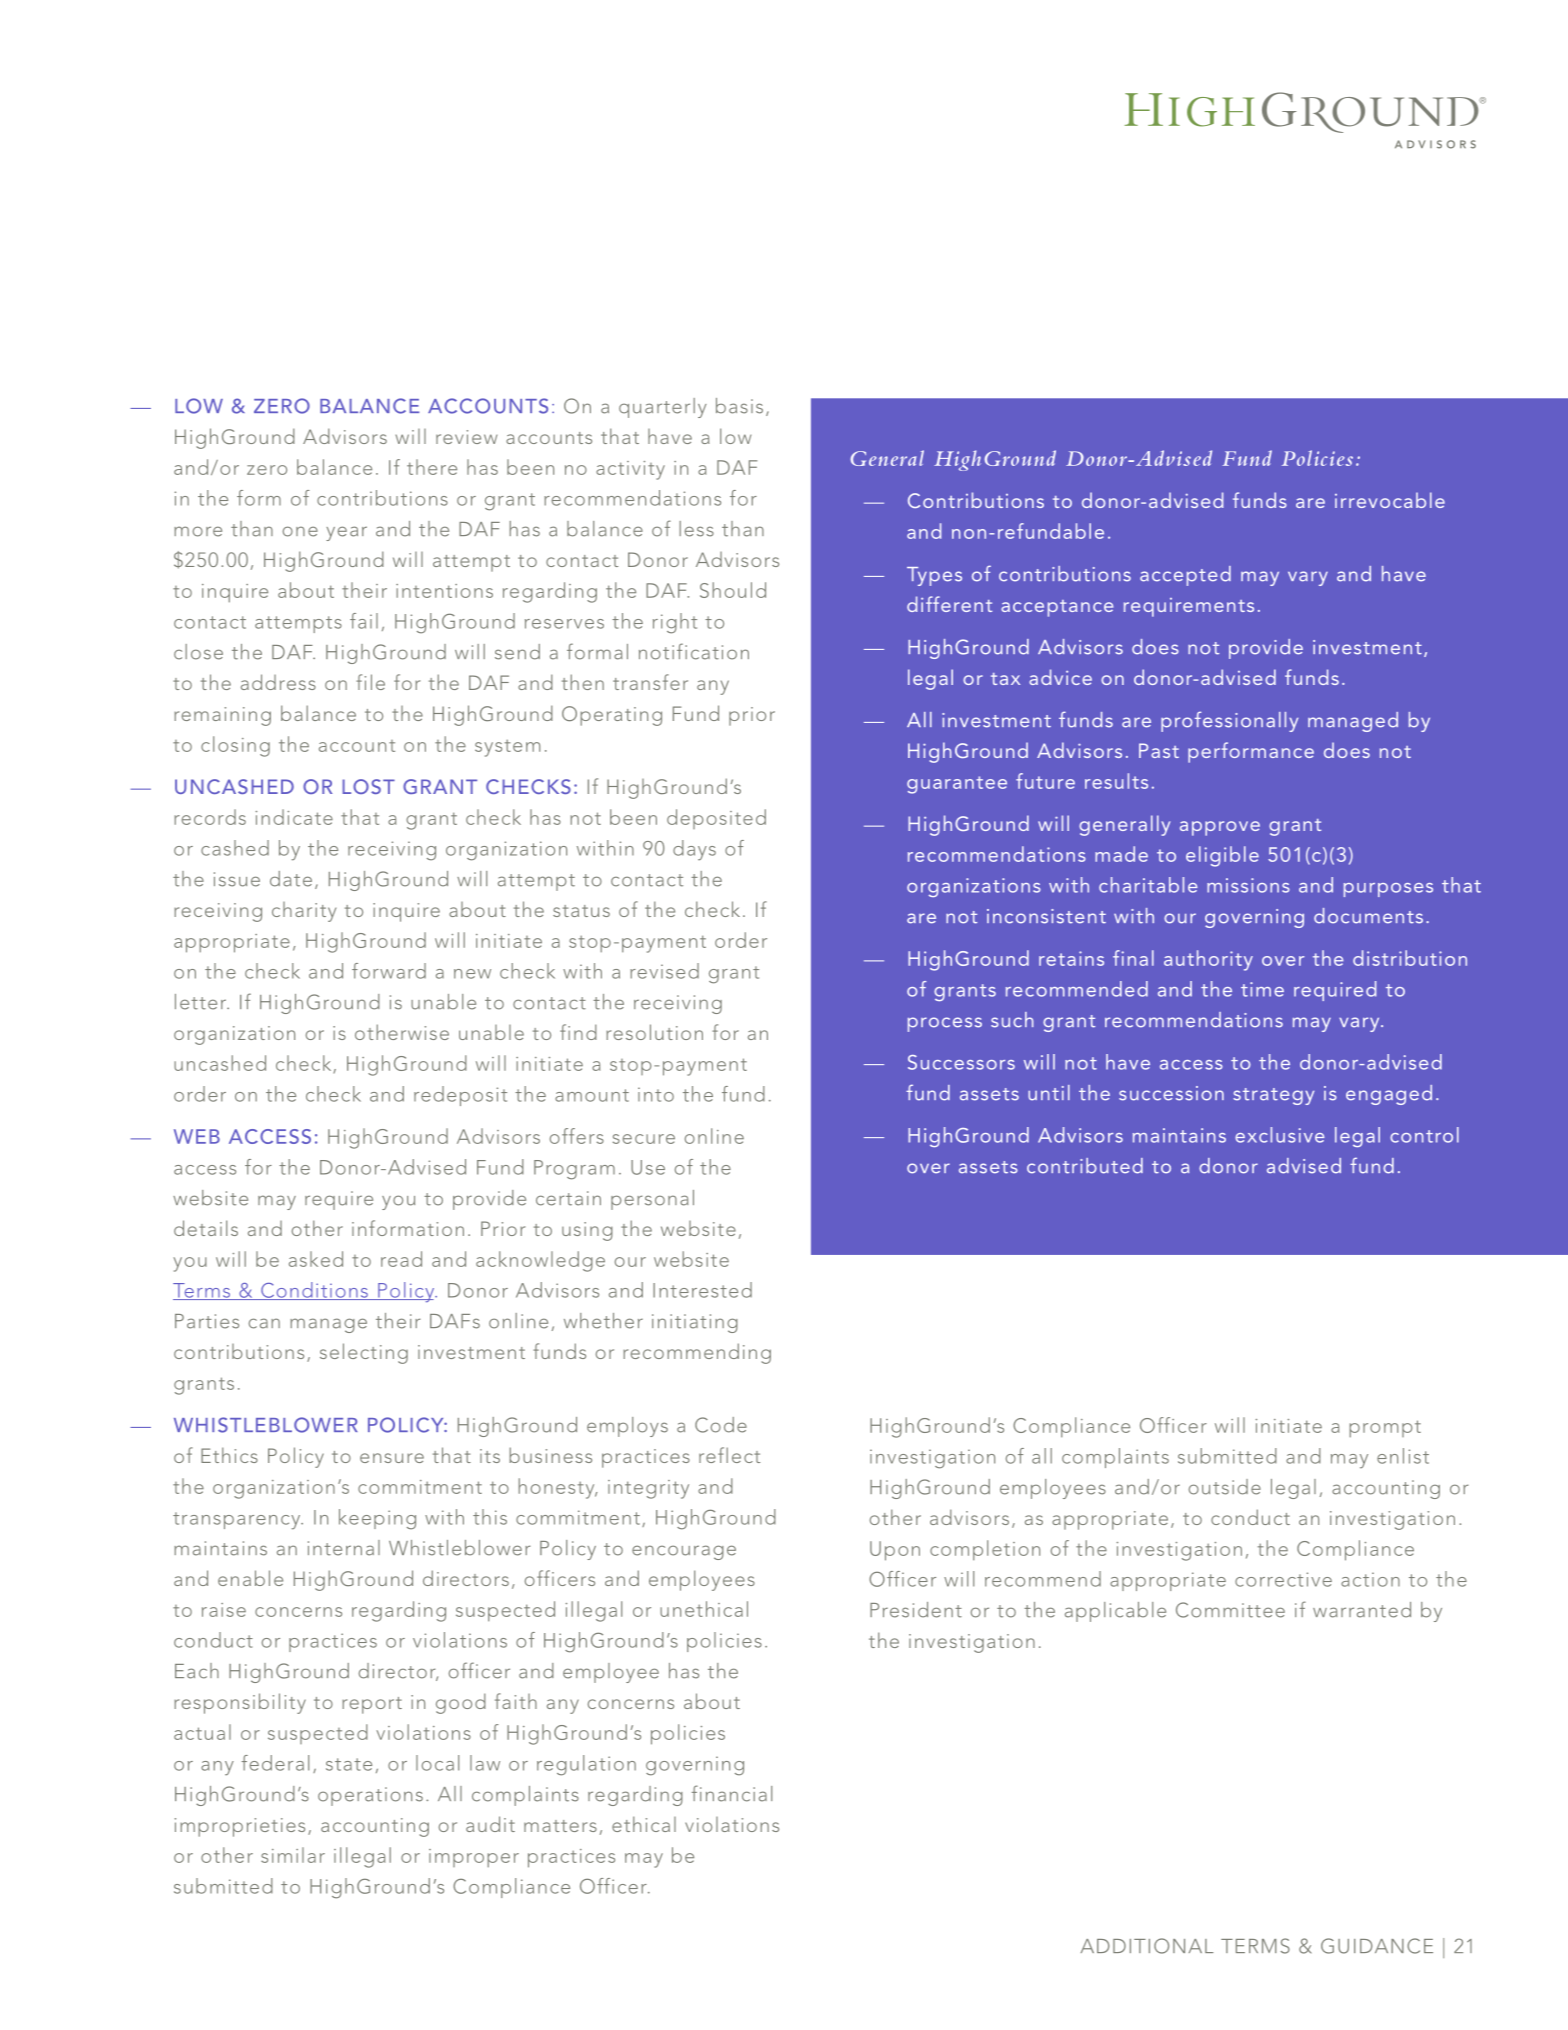  I want to click on prompt, so click(1385, 1428).
